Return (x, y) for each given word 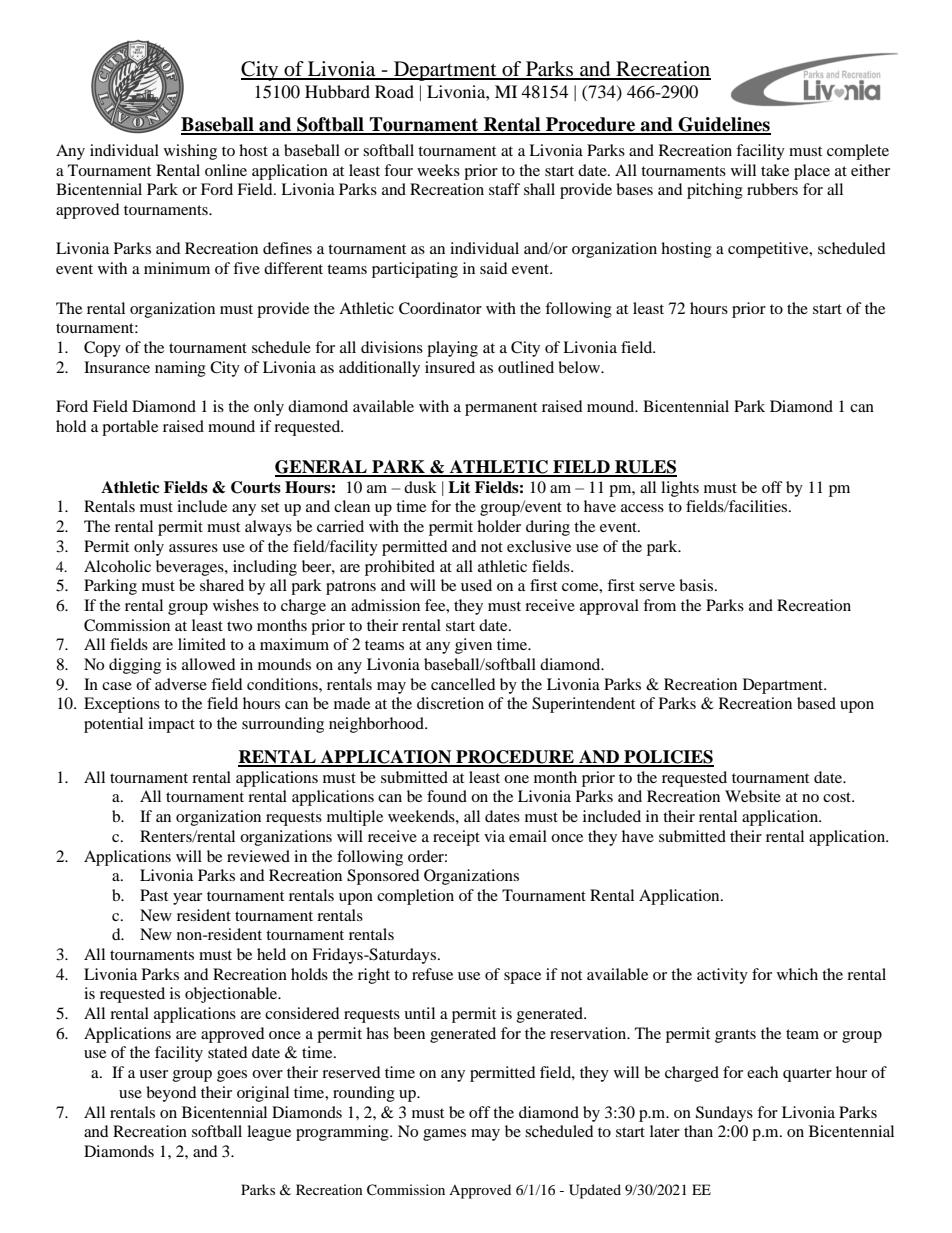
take (775, 170)
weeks (438, 170)
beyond (171, 1094)
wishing (190, 152)
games (444, 1135)
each (762, 1072)
